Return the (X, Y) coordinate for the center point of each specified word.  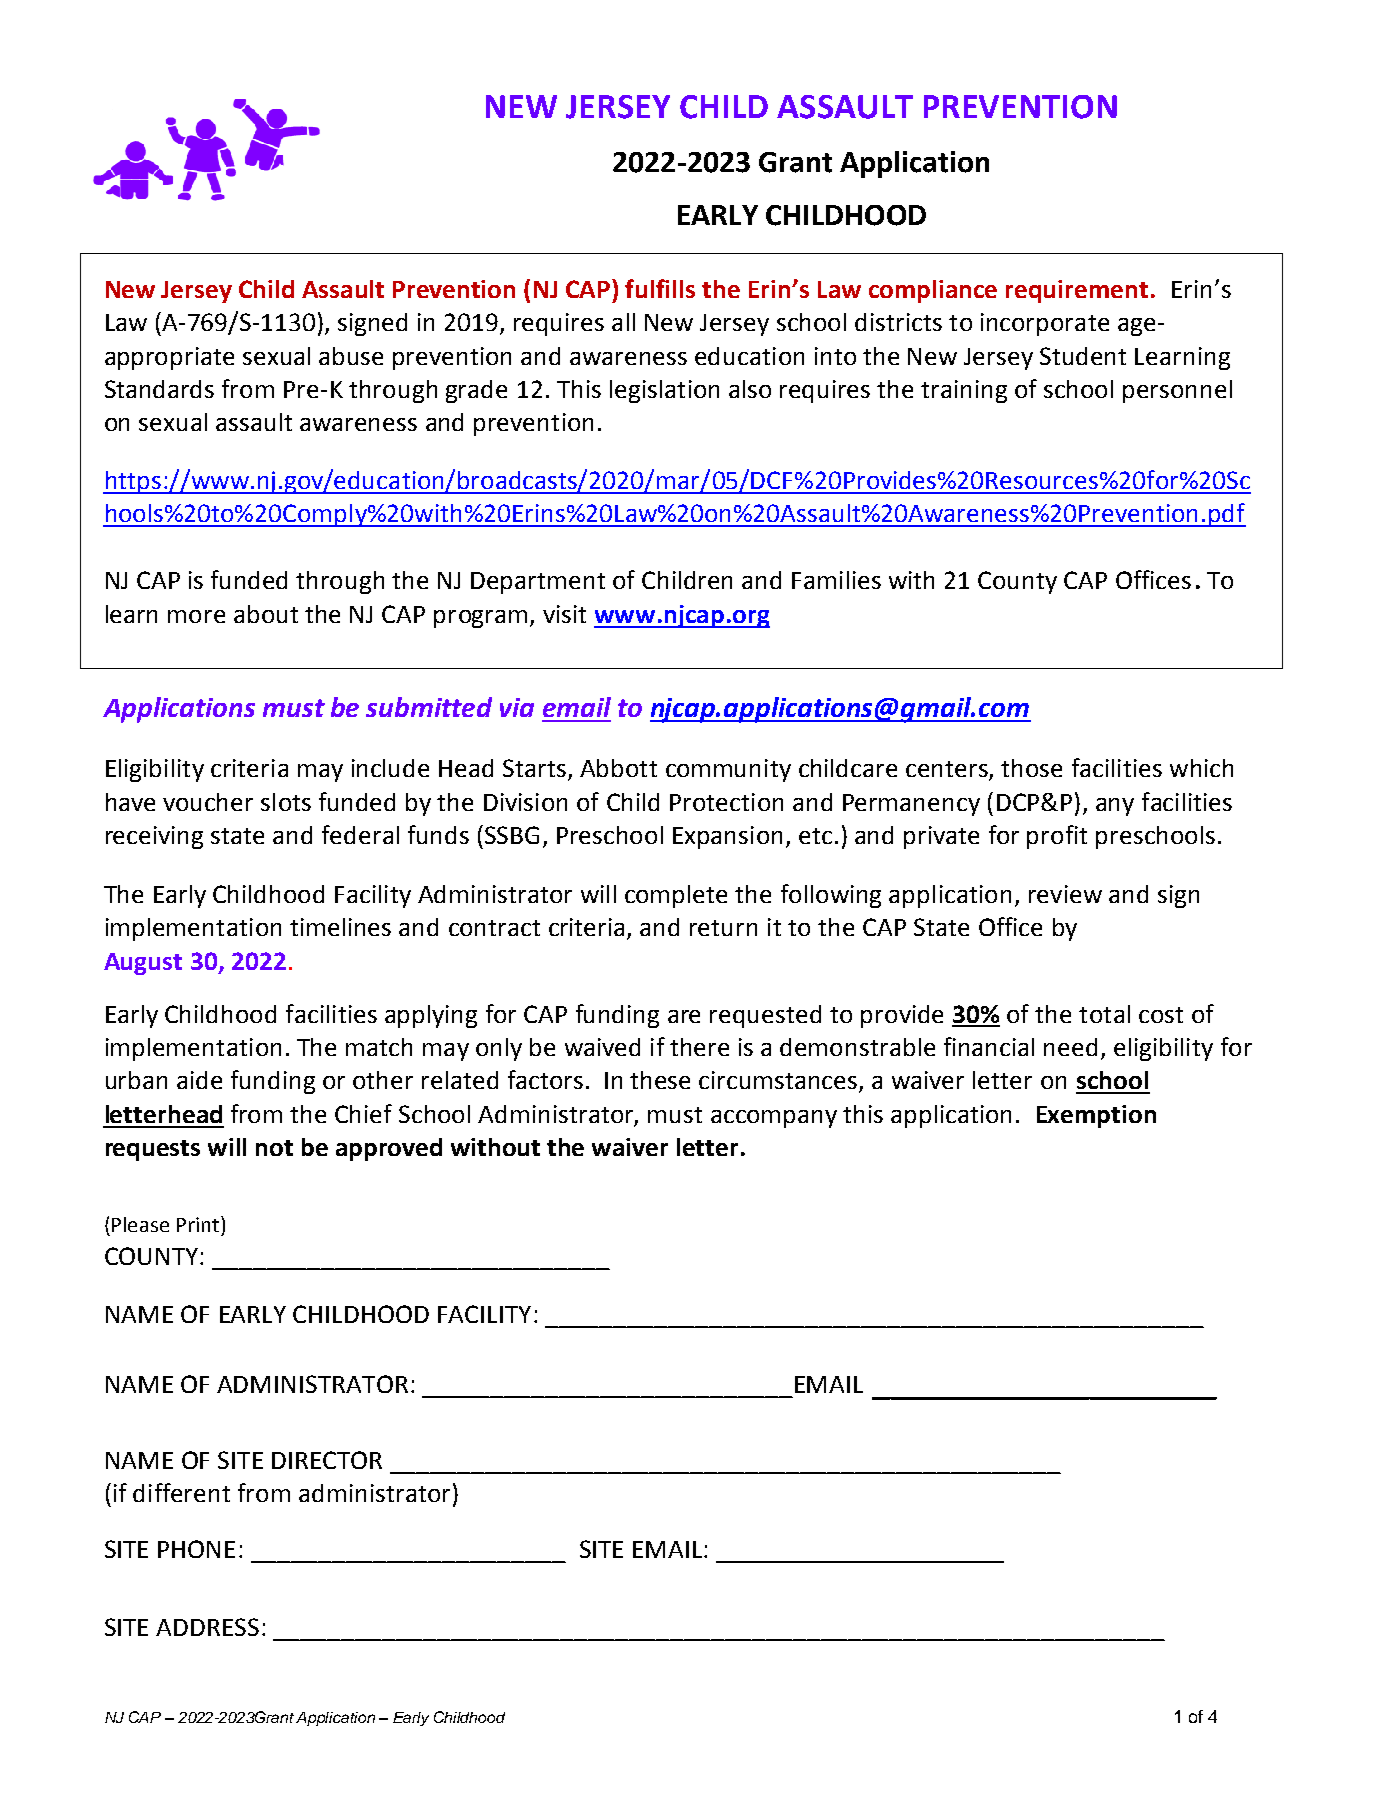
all (623, 322)
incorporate (1045, 324)
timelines (340, 927)
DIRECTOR (327, 1460)
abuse (351, 356)
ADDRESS (207, 1627)
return (723, 928)
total (1104, 1014)
